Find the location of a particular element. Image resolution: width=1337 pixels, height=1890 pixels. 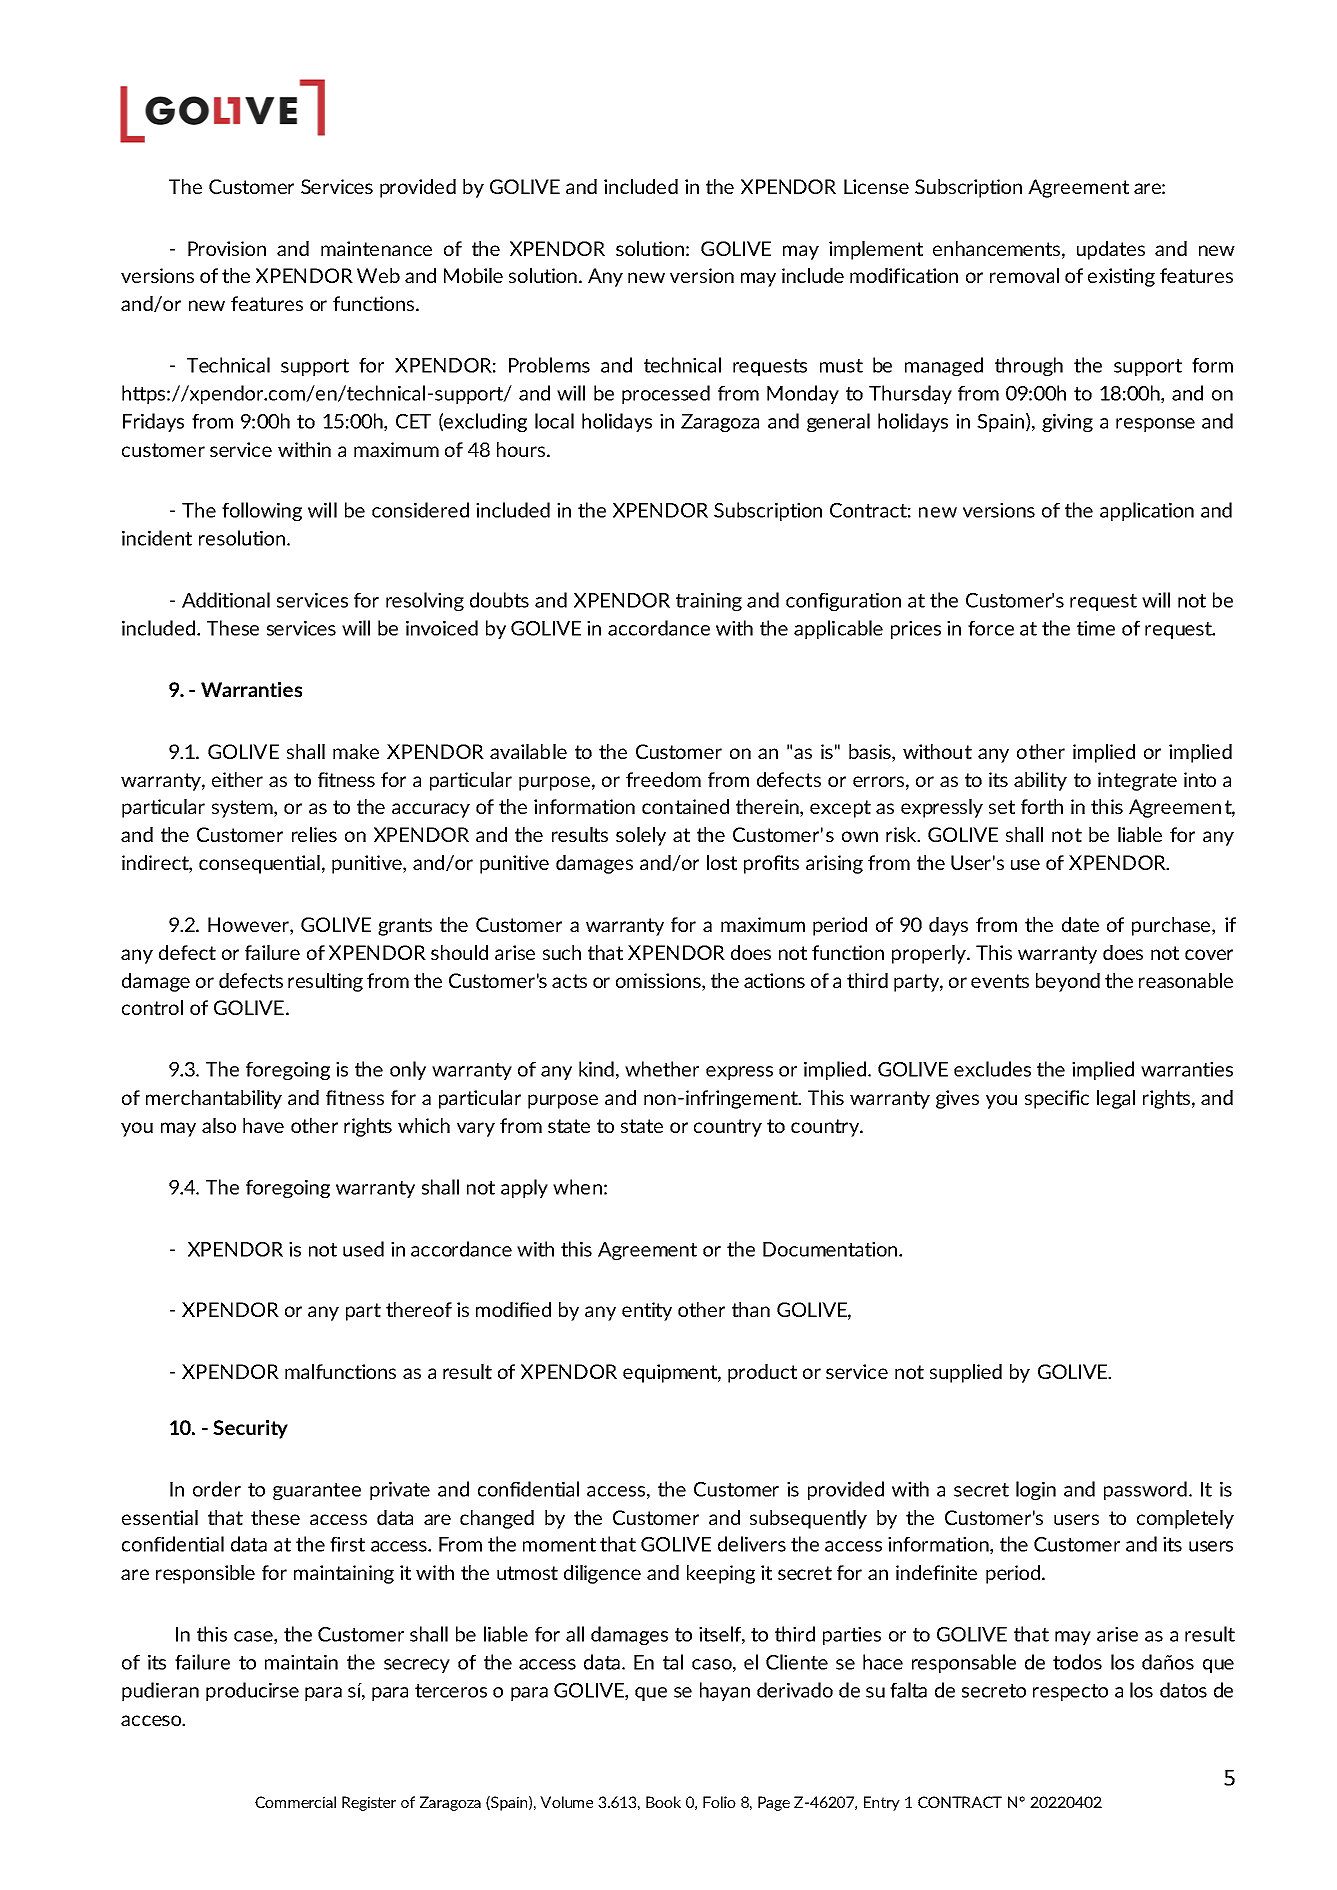

Book is located at coordinates (663, 1802).
